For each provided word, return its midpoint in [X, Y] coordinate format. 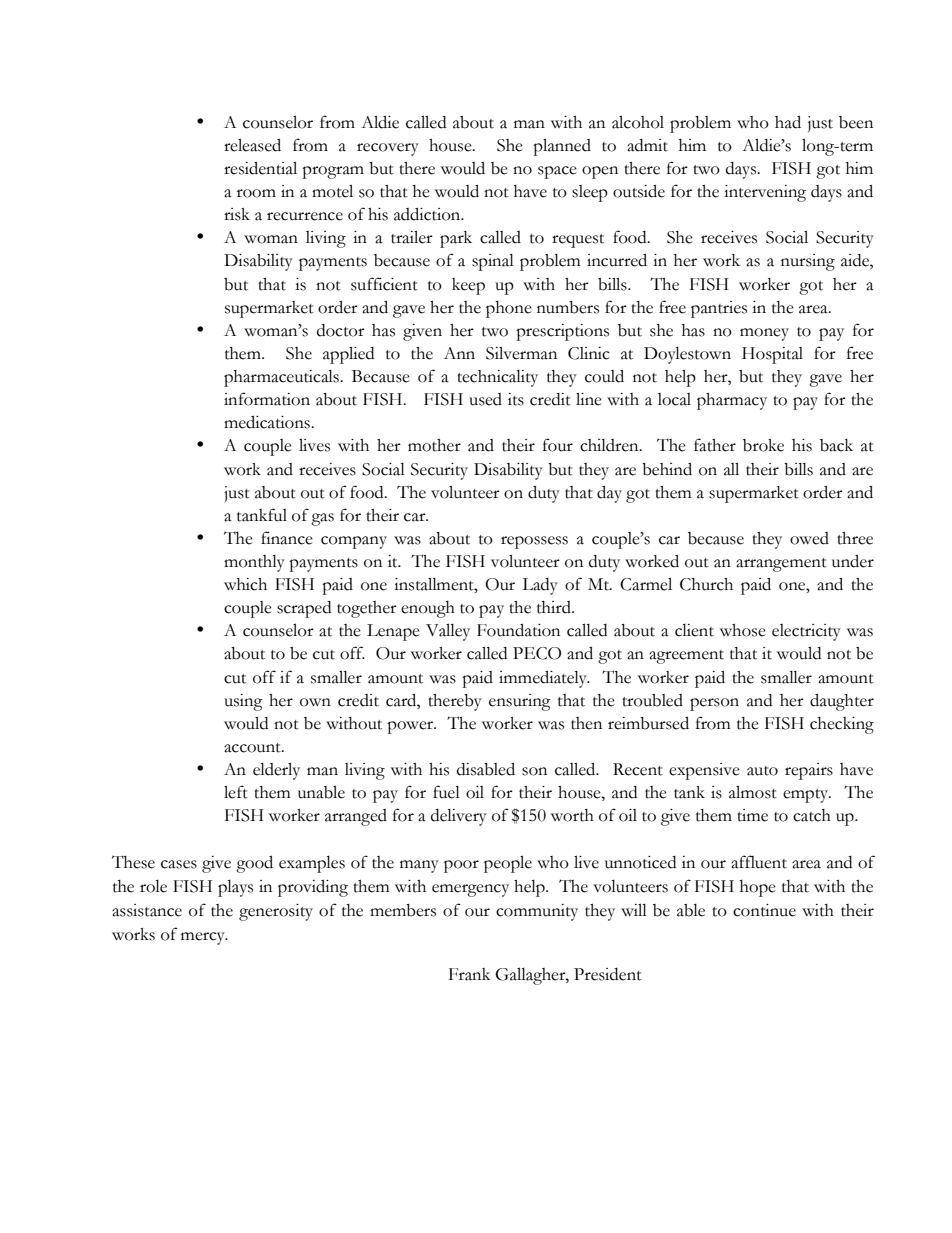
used [485, 399]
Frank [469, 974]
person [714, 704]
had [788, 122]
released [252, 145]
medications [268, 422]
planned [562, 147]
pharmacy [732, 401]
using [243, 702]
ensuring [520, 702]
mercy [204, 938]
